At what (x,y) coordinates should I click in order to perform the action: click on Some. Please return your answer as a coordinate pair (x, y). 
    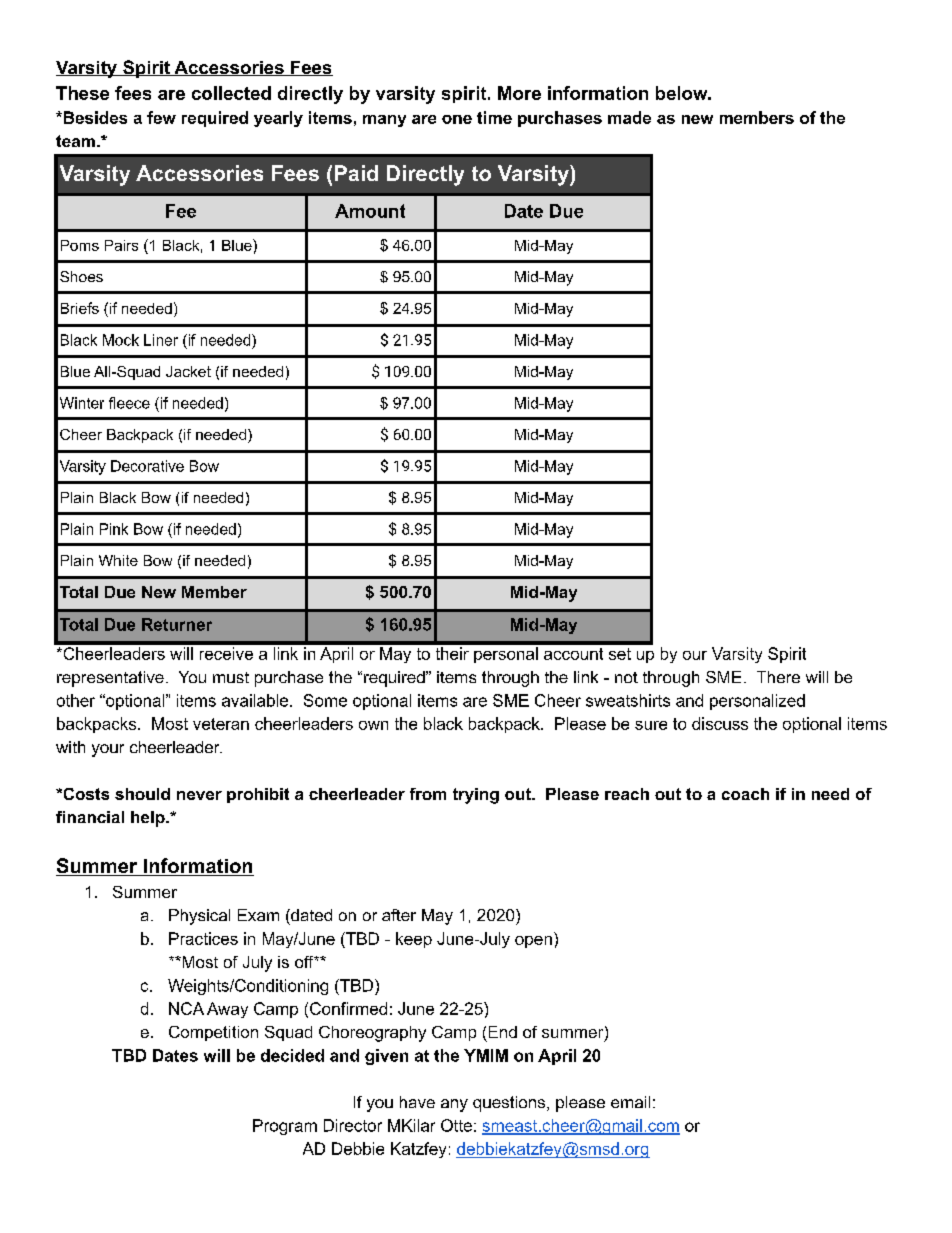
    Looking at the image, I should click on (325, 700).
